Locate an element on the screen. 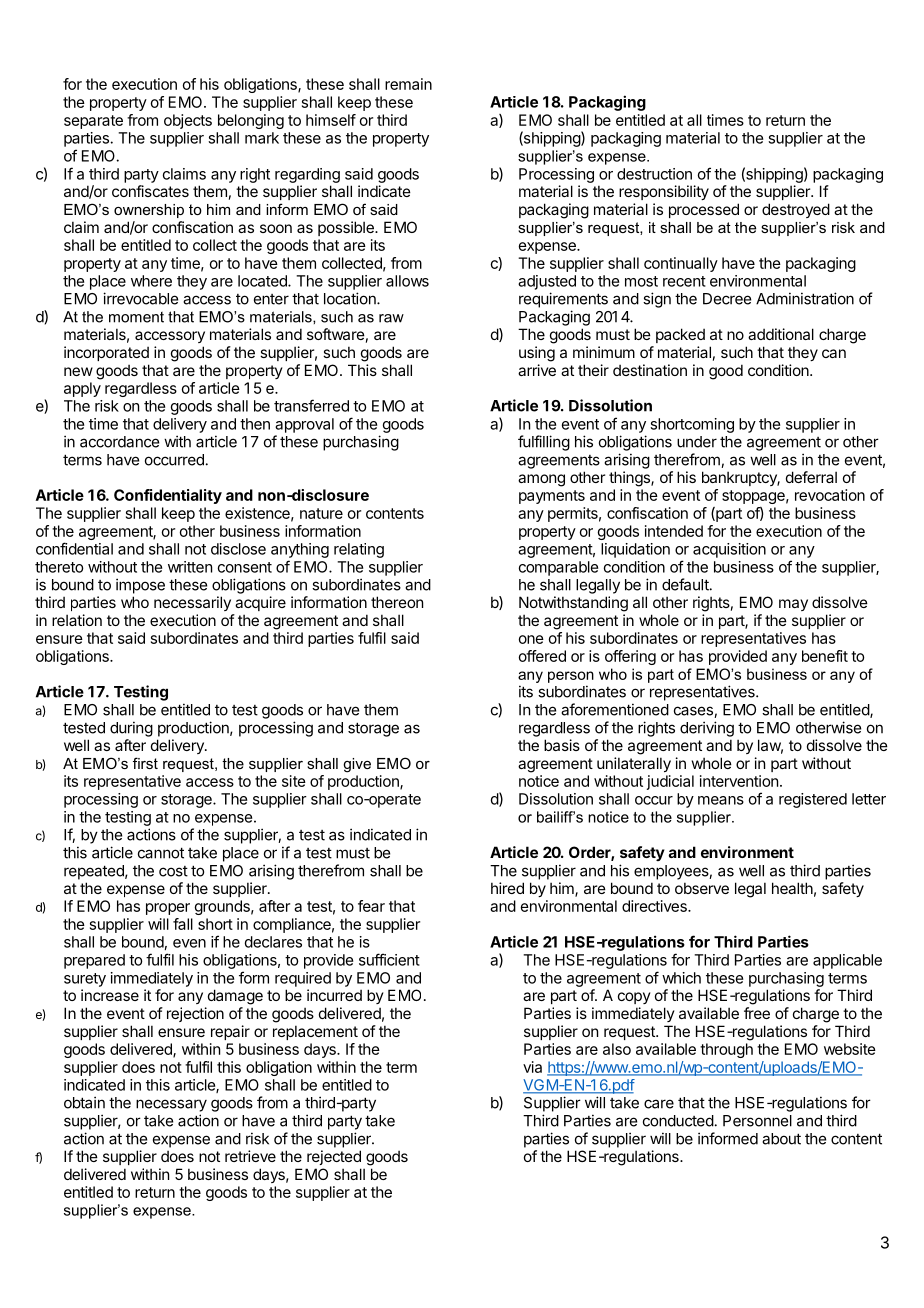  necessarily is located at coordinates (192, 603).
